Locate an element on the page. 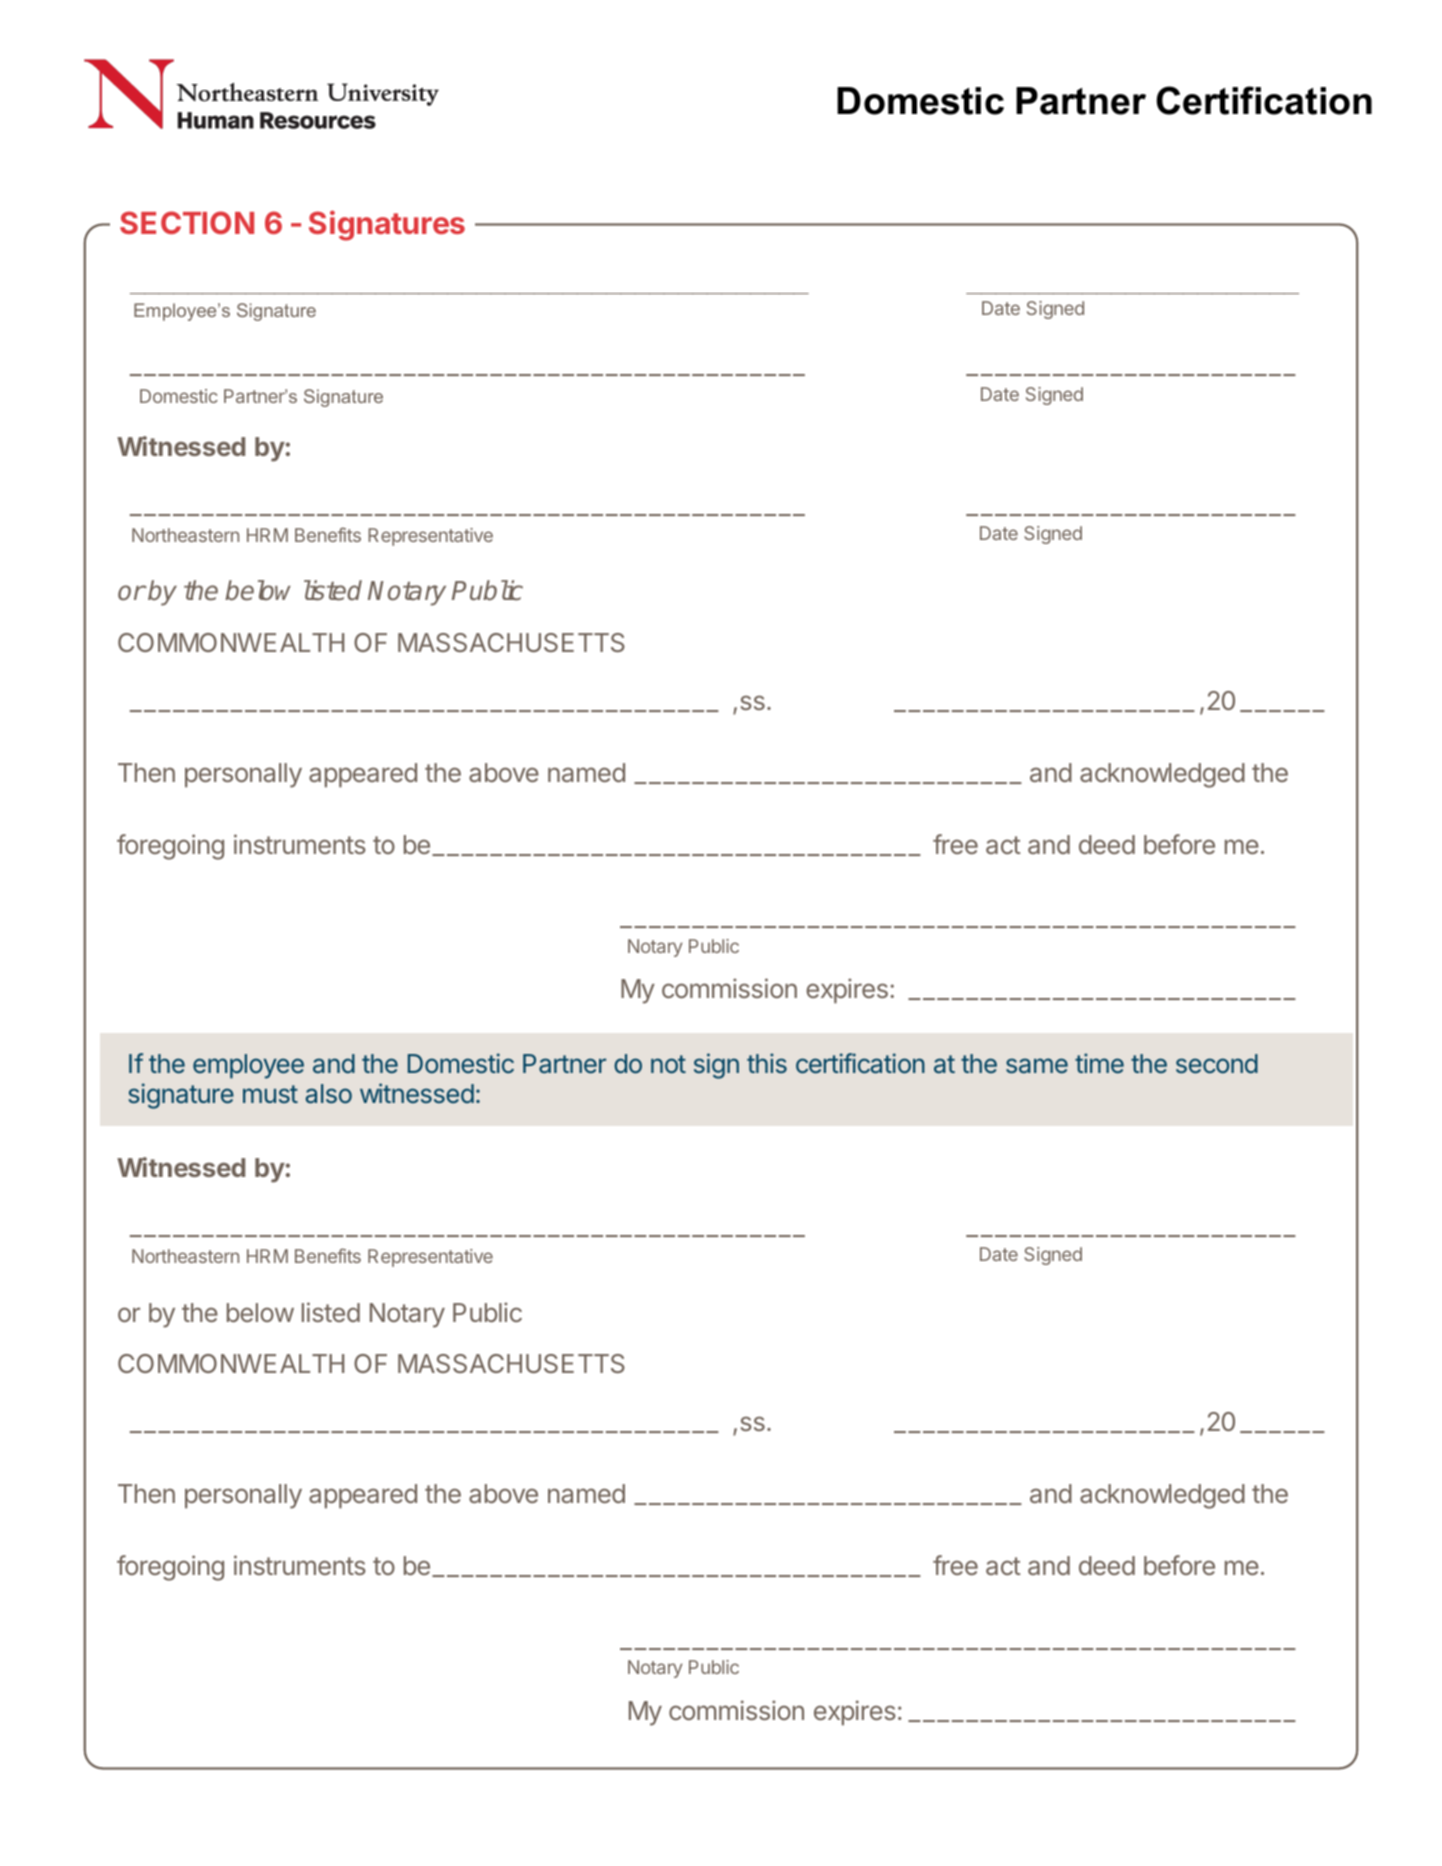 The width and height of the image is (1442, 1866). same is located at coordinates (1037, 1066).
